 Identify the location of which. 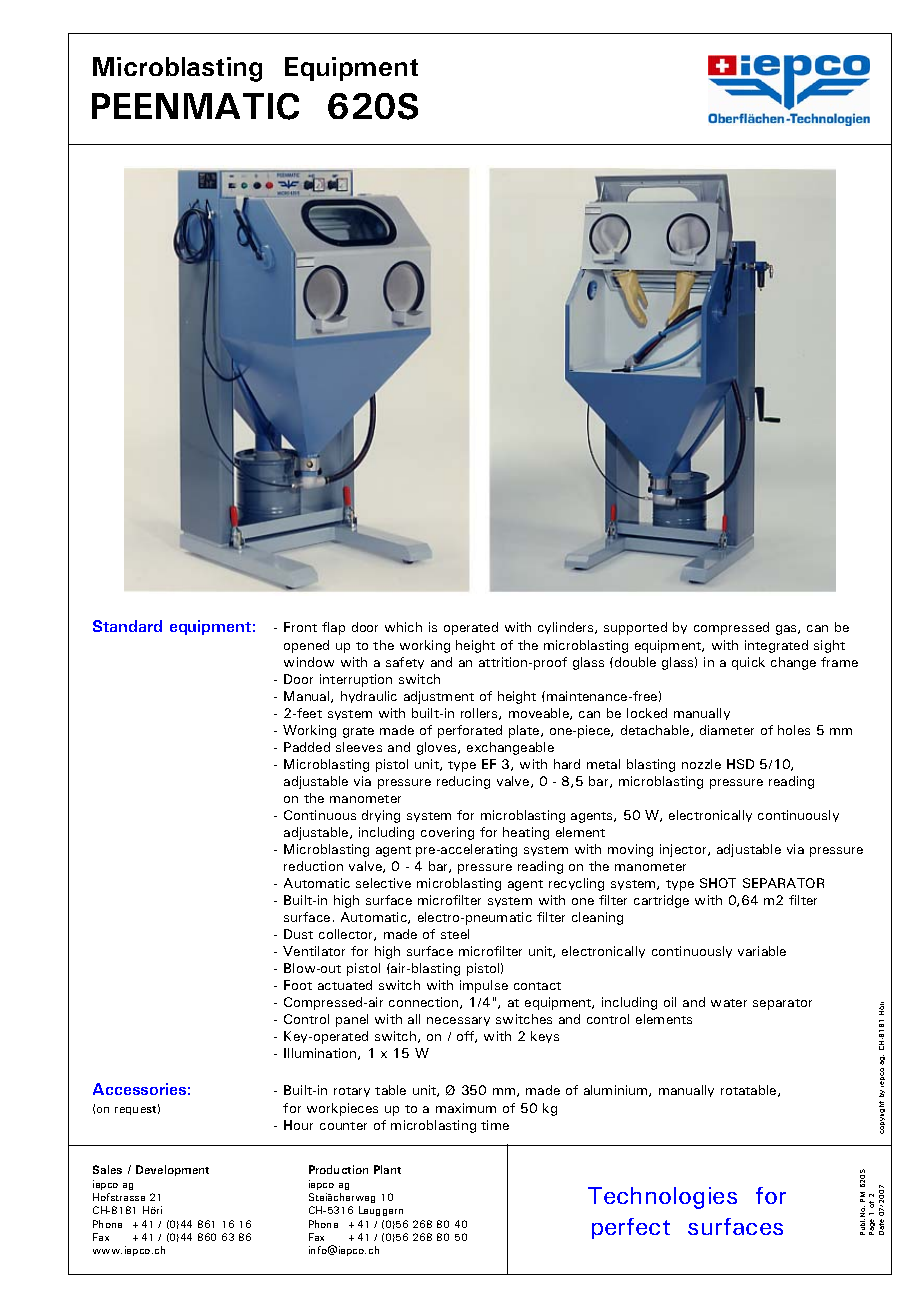
(403, 627).
